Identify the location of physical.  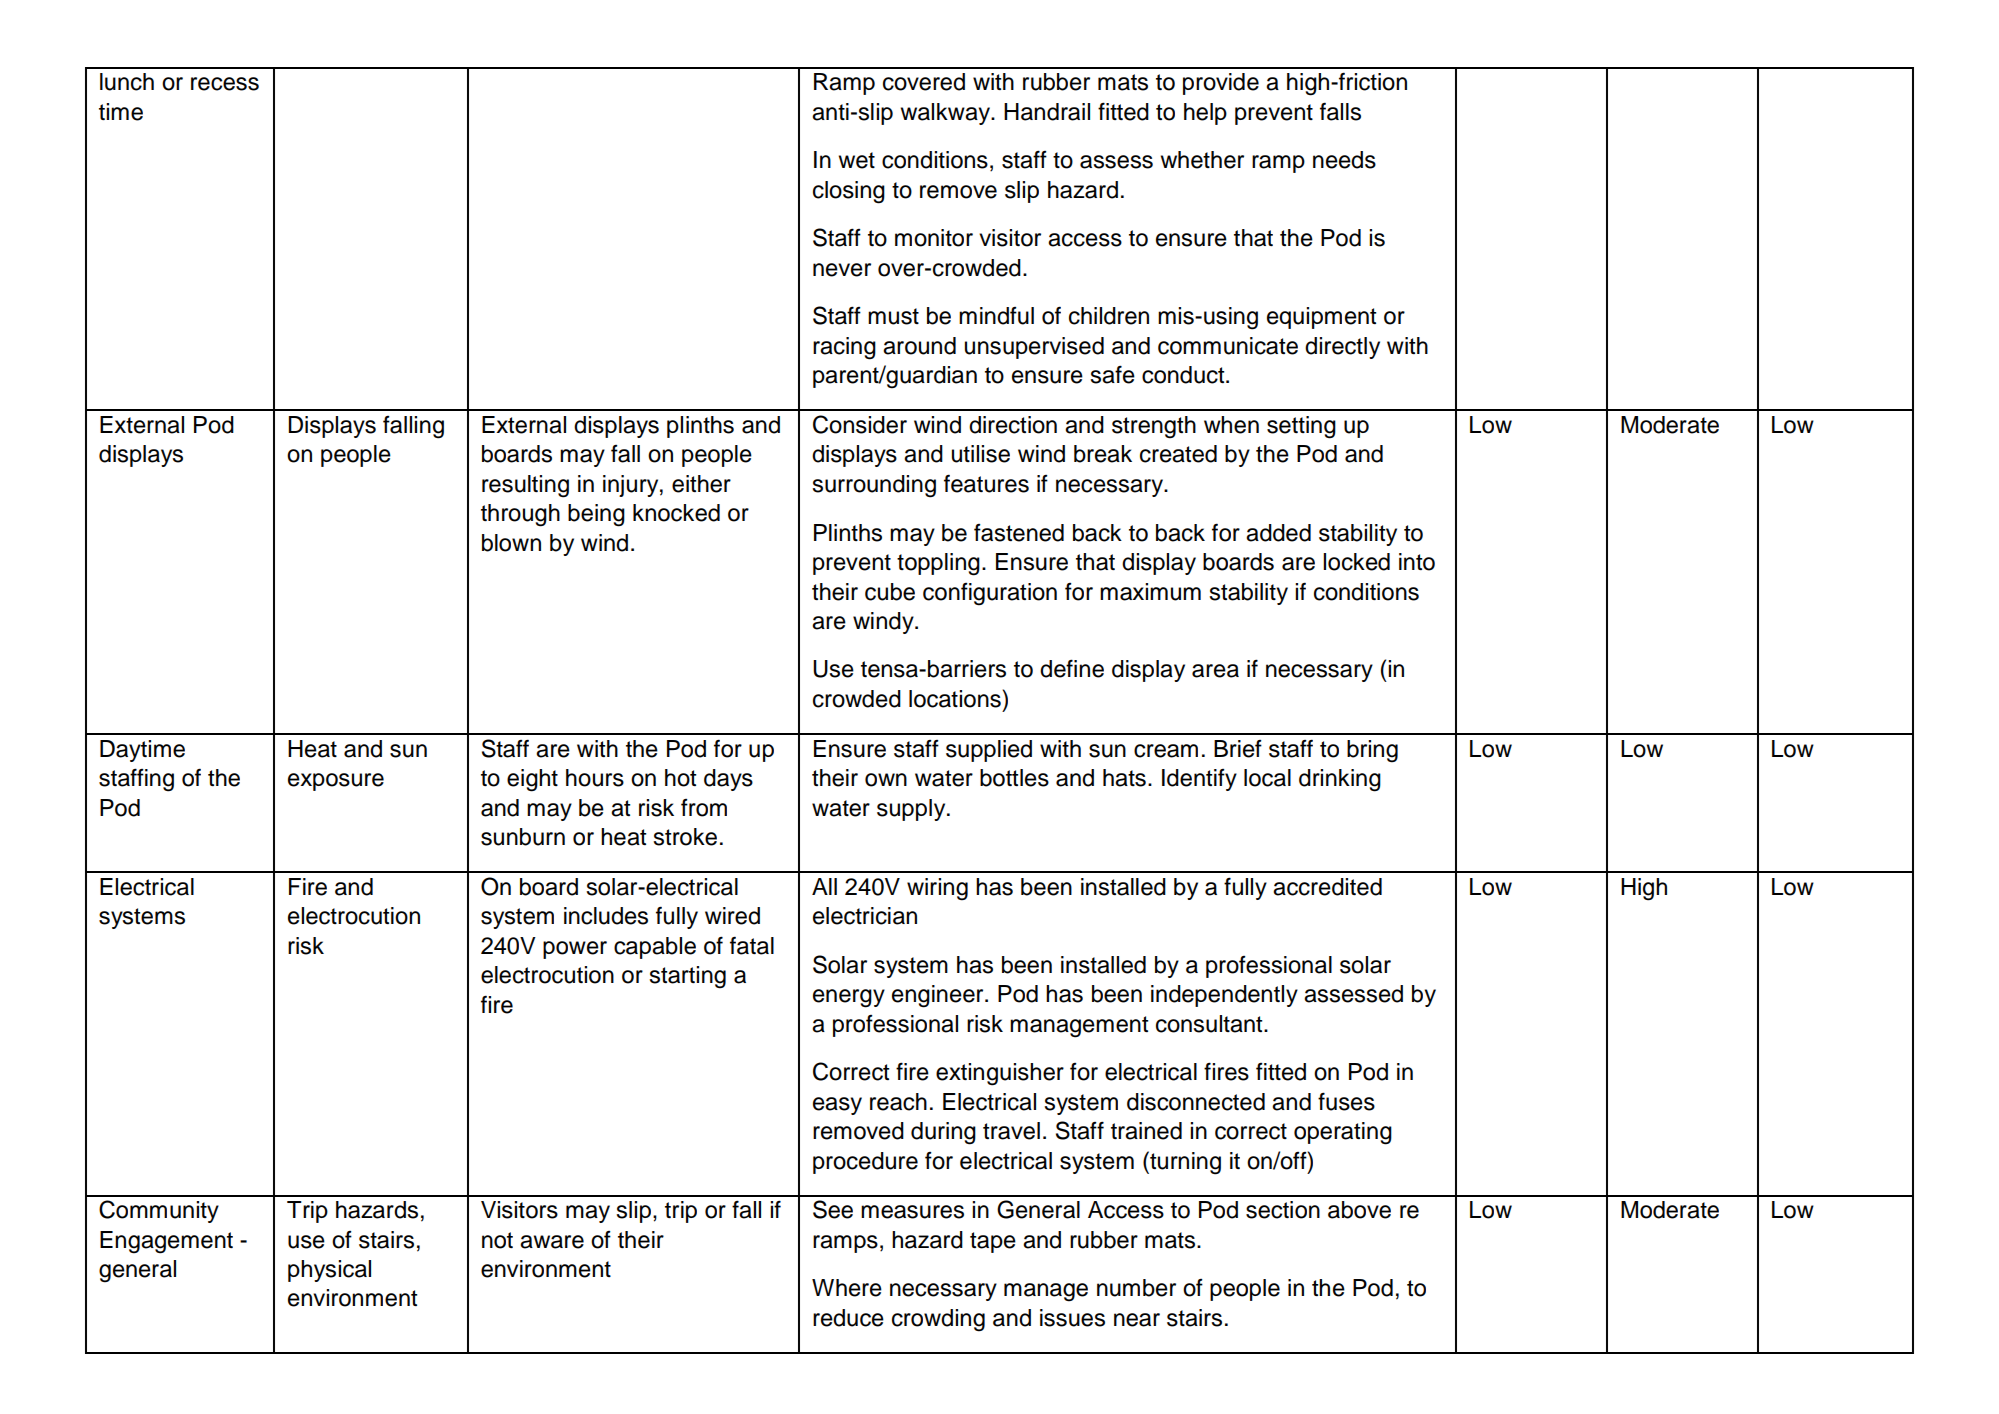
(329, 1271).
